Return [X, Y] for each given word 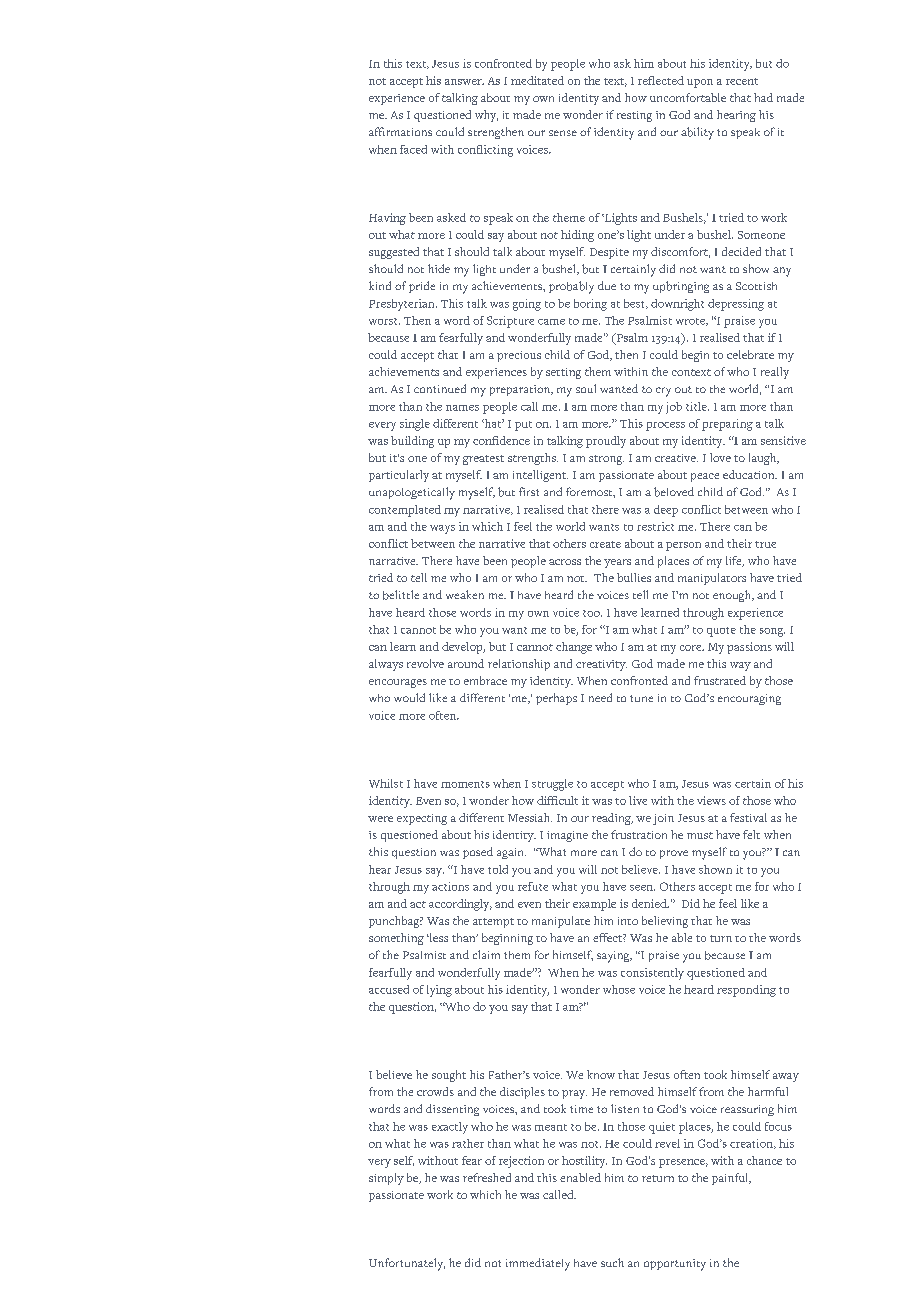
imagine [567, 836]
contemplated [405, 511]
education [750, 474]
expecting [422, 819]
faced [413, 149]
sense [563, 133]
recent [742, 81]
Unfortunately [407, 1264]
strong [606, 460]
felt [751, 834]
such [612, 1262]
